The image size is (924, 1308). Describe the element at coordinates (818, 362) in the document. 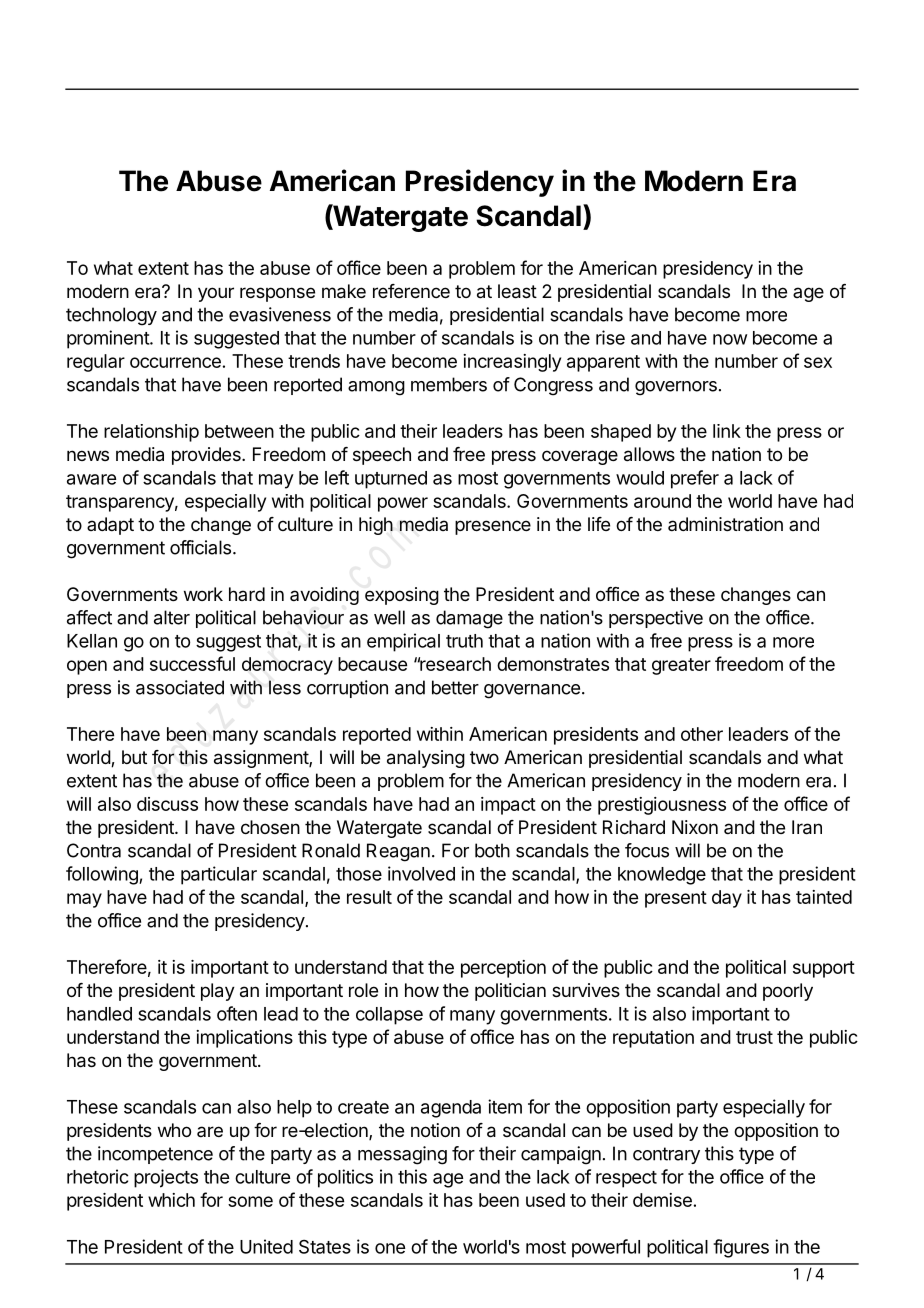

I see `sex` at that location.
